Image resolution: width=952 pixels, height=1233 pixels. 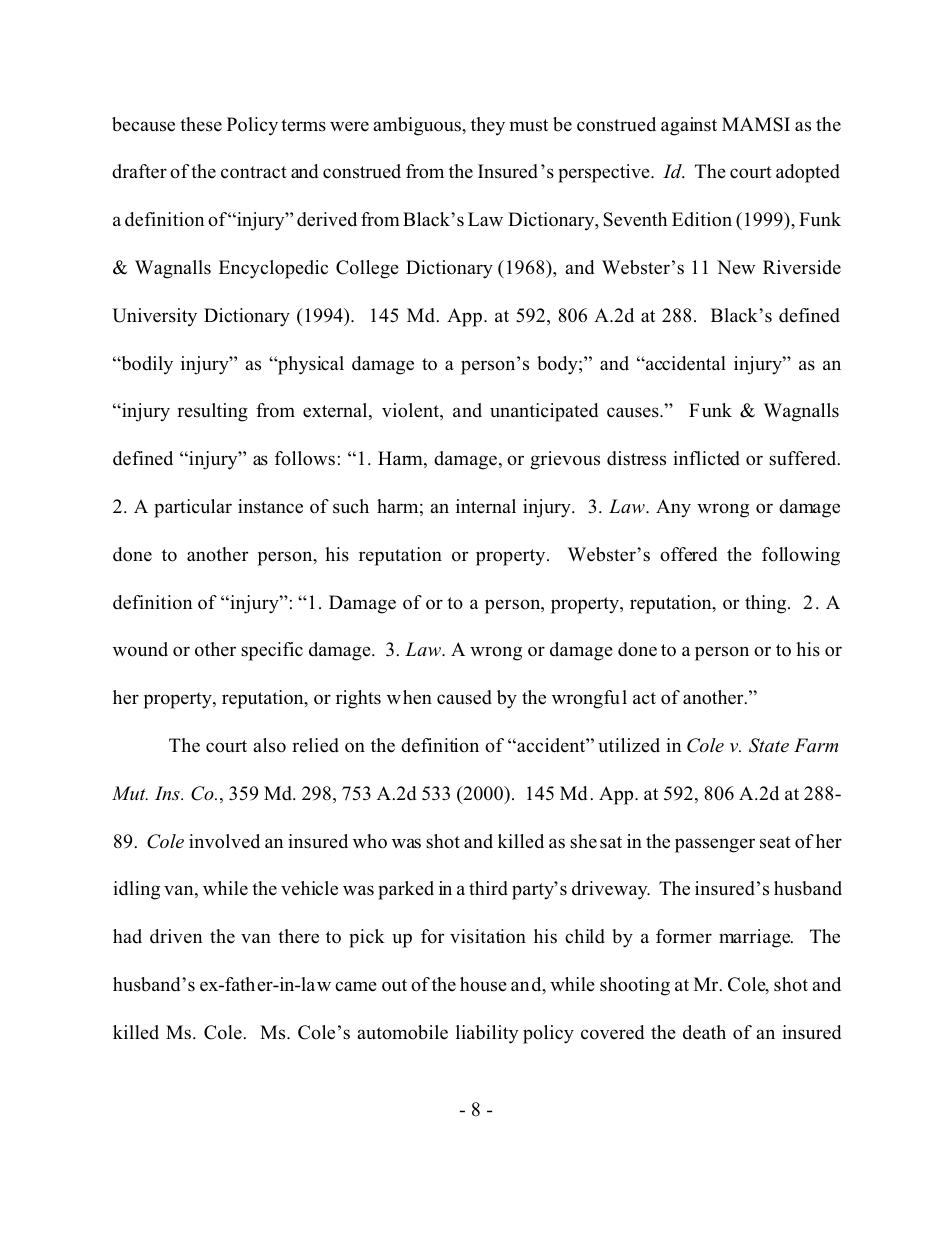 What do you see at coordinates (224, 841) in the image?
I see `involved` at bounding box center [224, 841].
